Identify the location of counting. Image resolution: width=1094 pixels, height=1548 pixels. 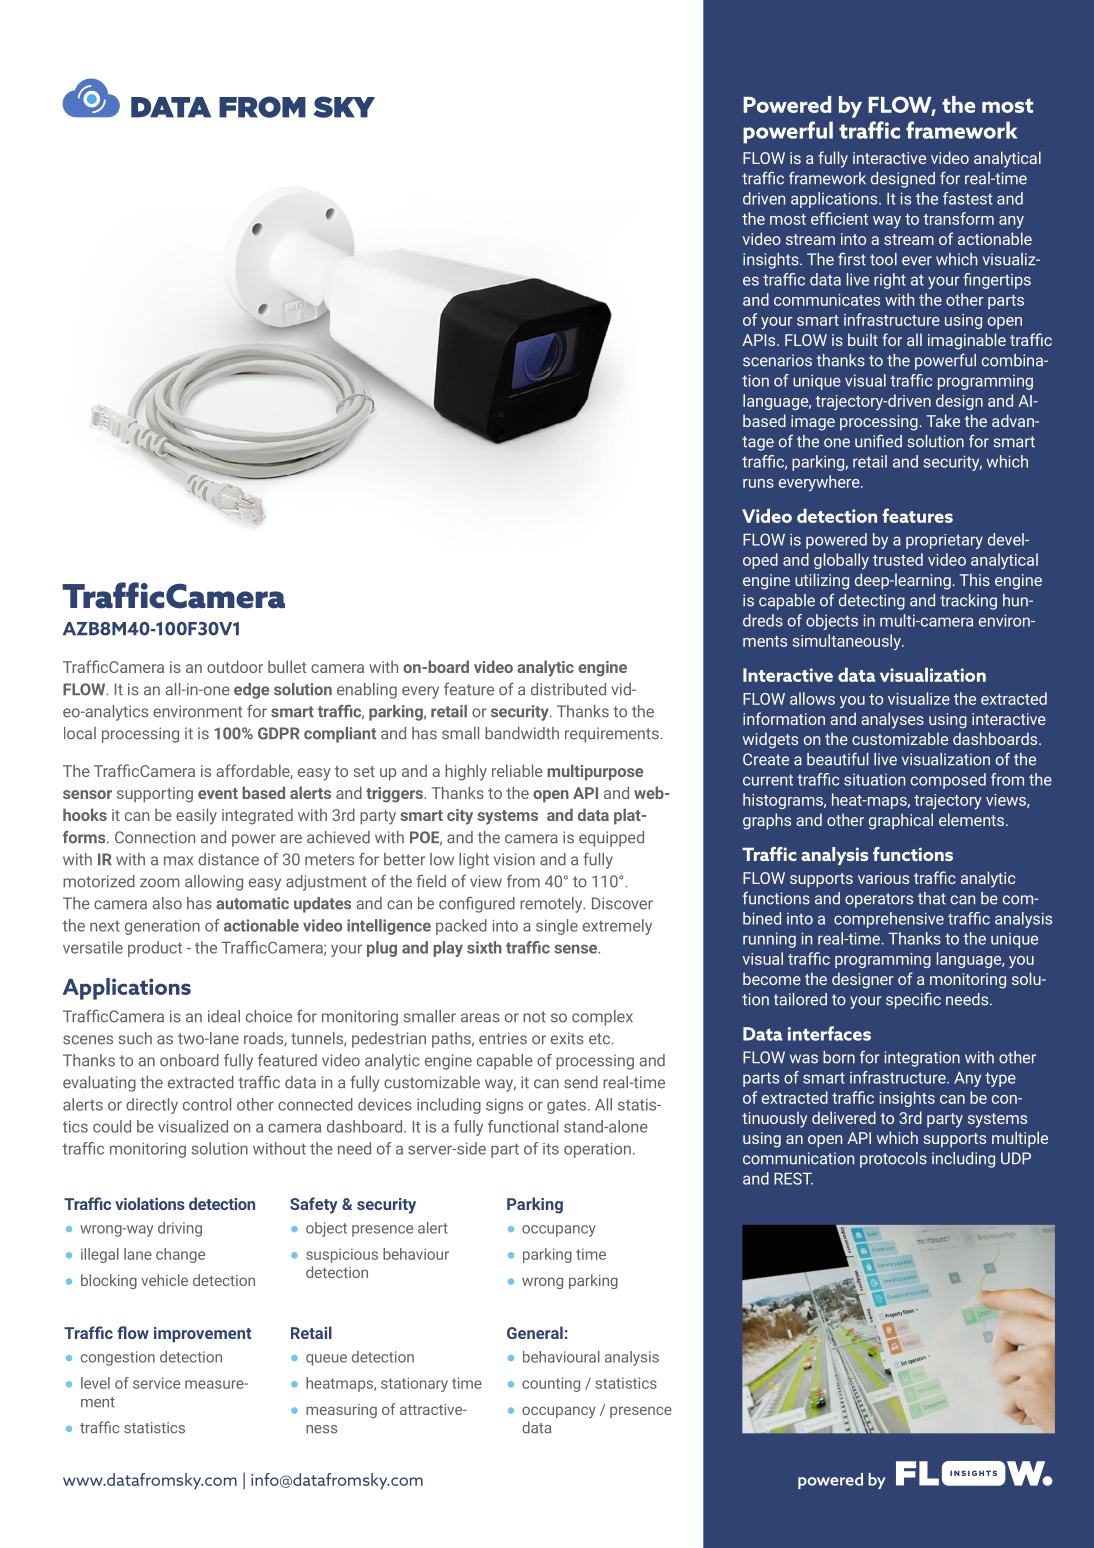
(551, 1384).
